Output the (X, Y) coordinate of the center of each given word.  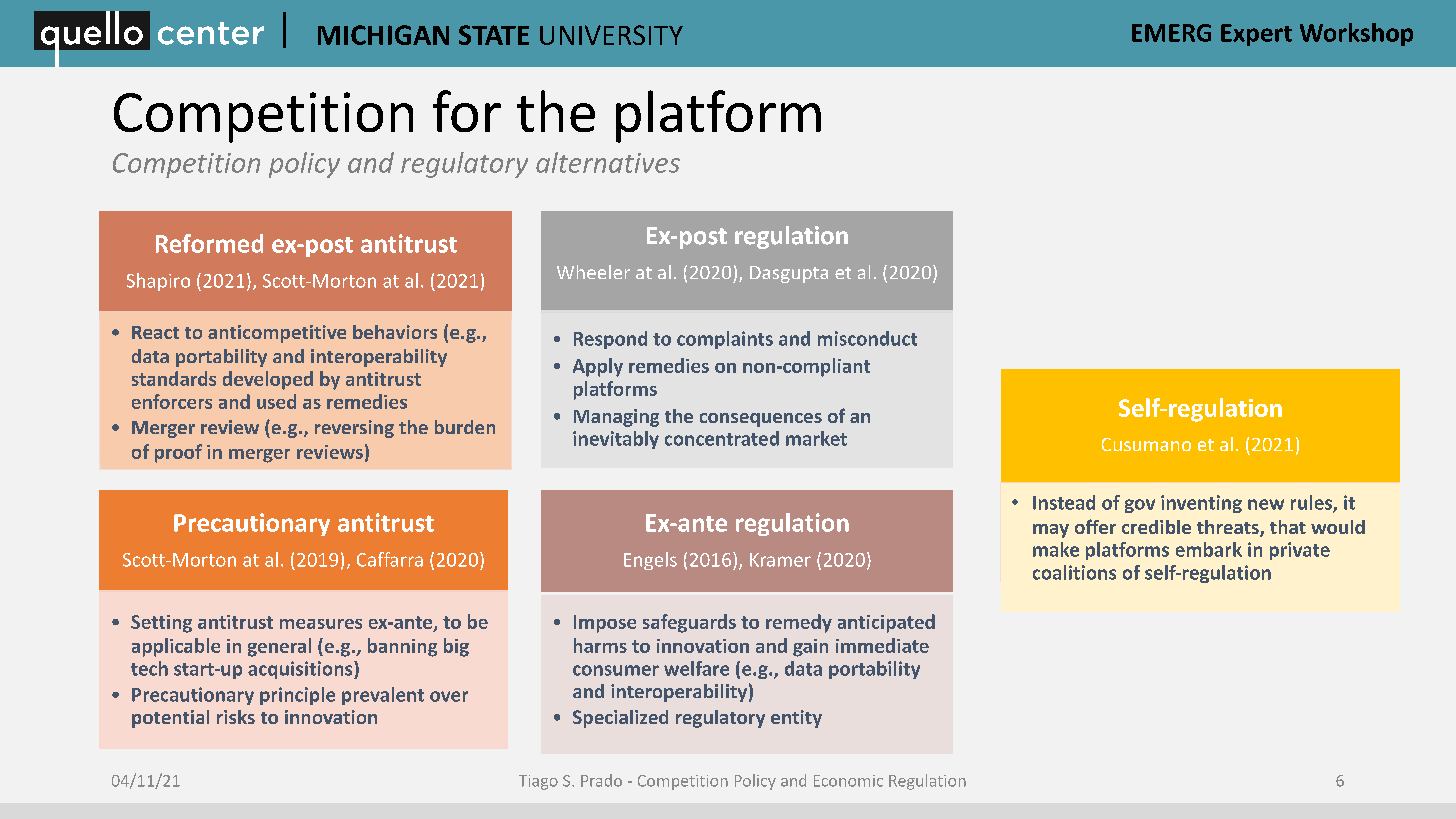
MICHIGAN (383, 35)
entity (796, 719)
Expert (1256, 35)
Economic (848, 781)
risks (236, 717)
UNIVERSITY (611, 35)
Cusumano (1146, 444)
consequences (761, 420)
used (276, 401)
